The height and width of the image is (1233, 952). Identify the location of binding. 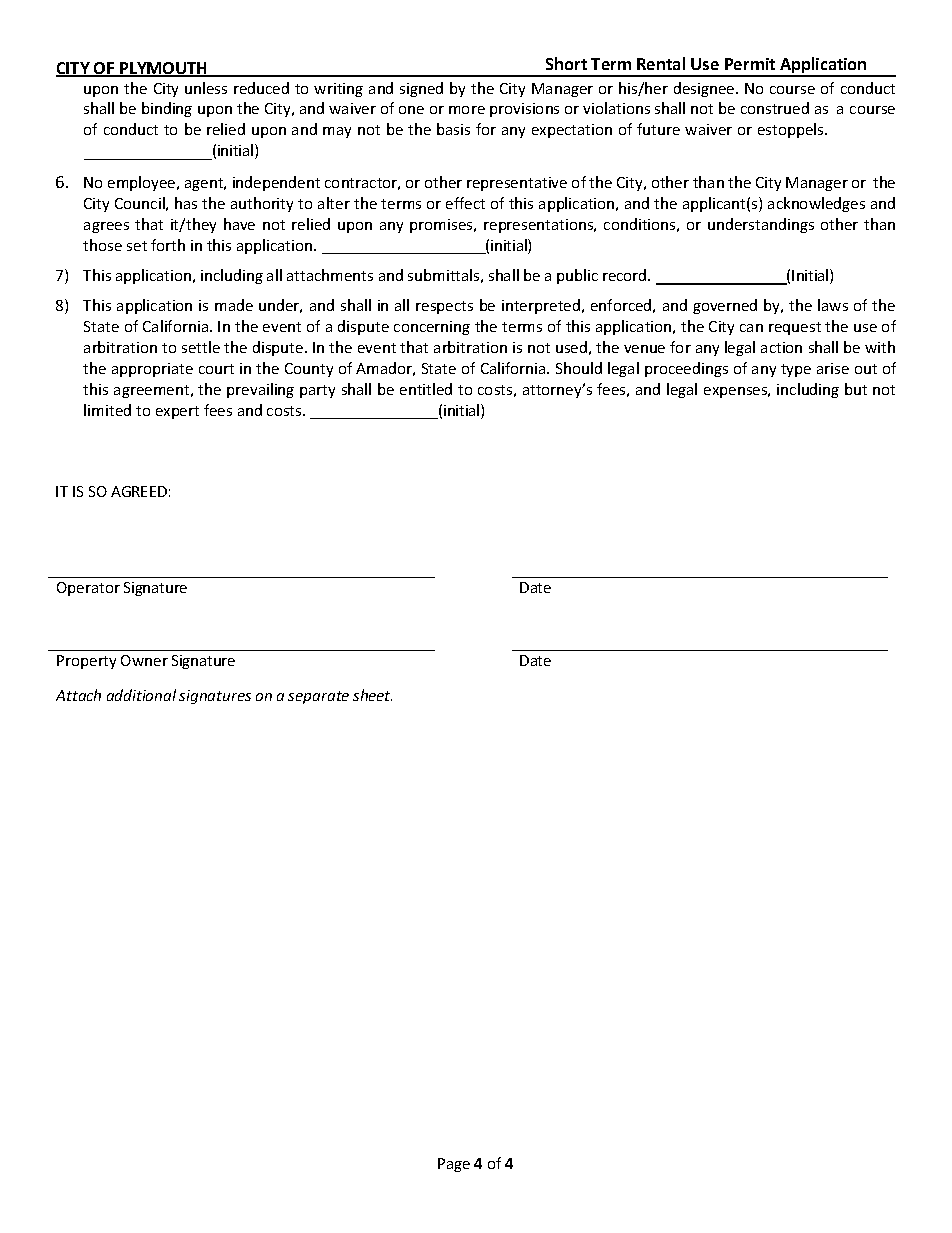
(167, 109).
